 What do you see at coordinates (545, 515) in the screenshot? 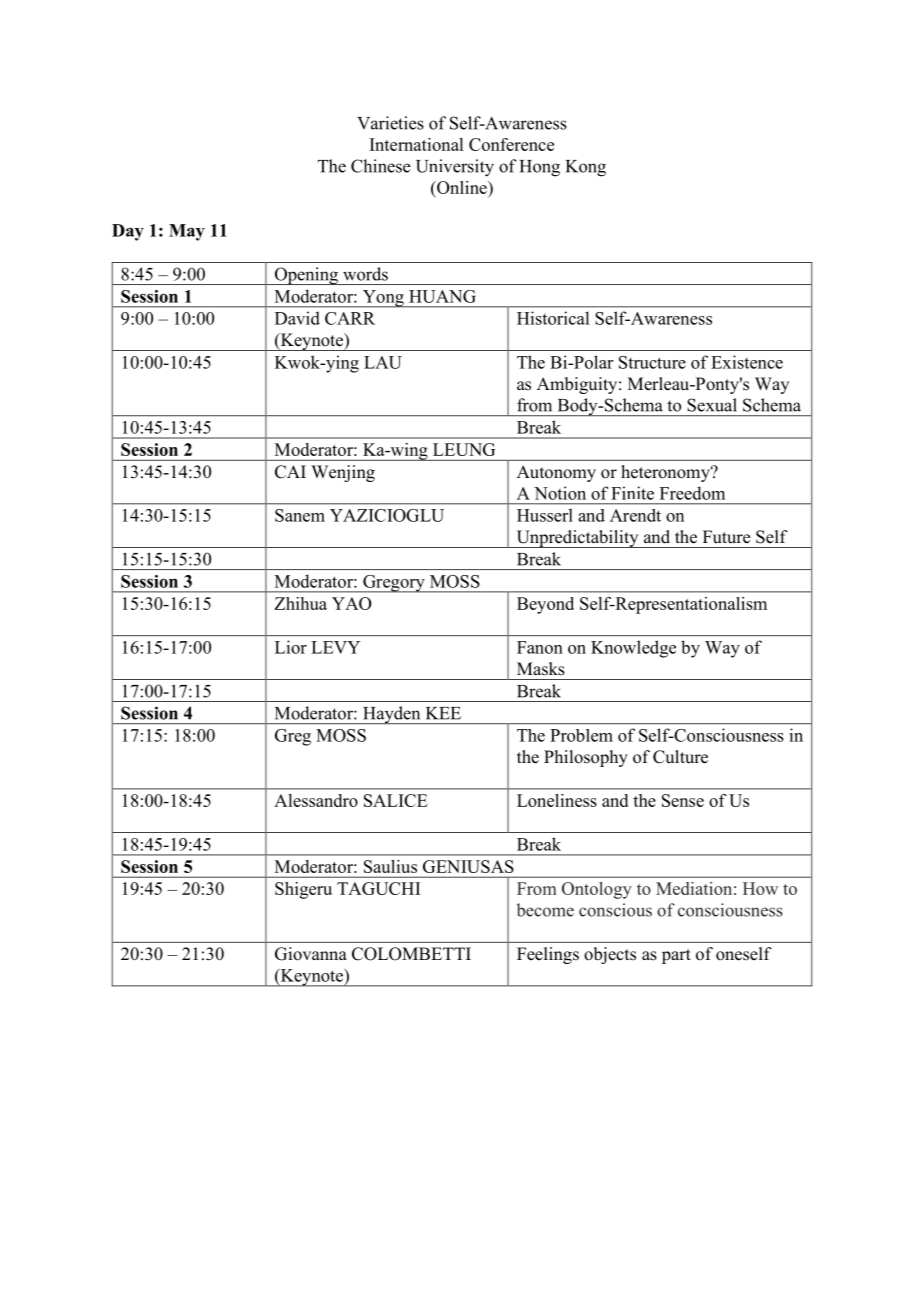
I see `Husserl` at bounding box center [545, 515].
